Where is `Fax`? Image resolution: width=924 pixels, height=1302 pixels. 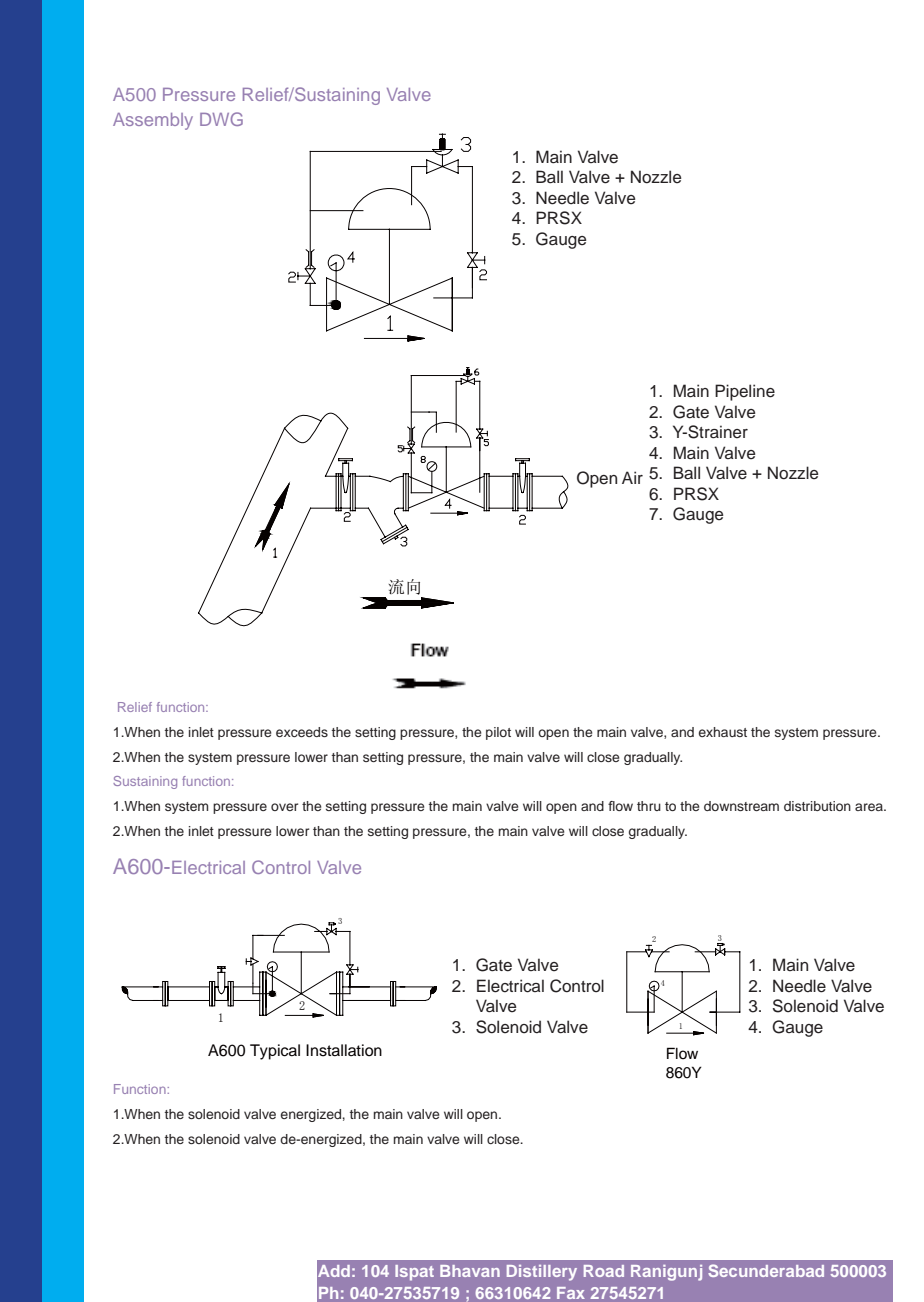
Fax is located at coordinates (571, 1293).
